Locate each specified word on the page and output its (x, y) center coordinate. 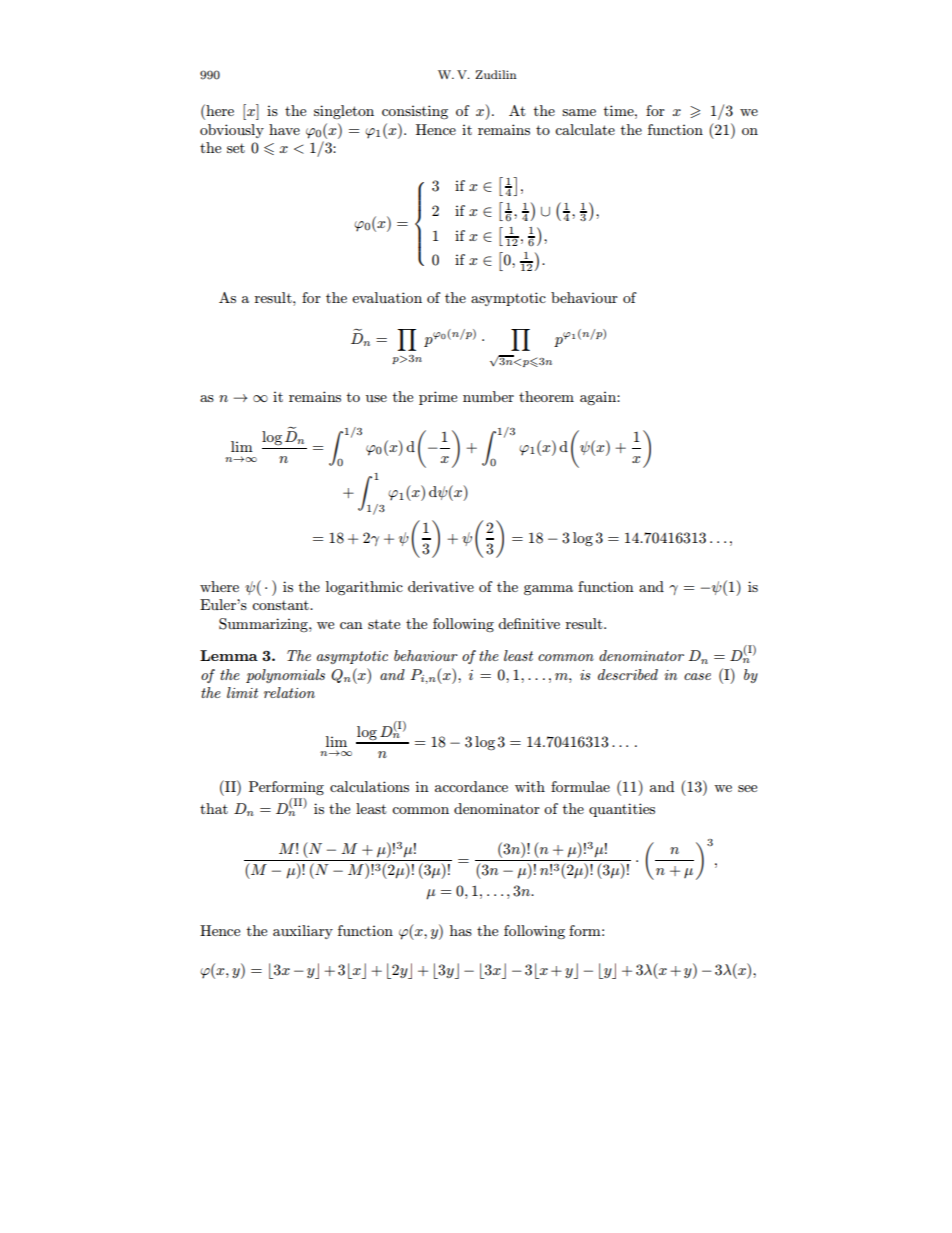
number (488, 396)
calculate (585, 129)
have (284, 129)
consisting (415, 112)
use (376, 398)
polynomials (285, 676)
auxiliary (303, 932)
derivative (441, 586)
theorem (546, 396)
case (697, 676)
